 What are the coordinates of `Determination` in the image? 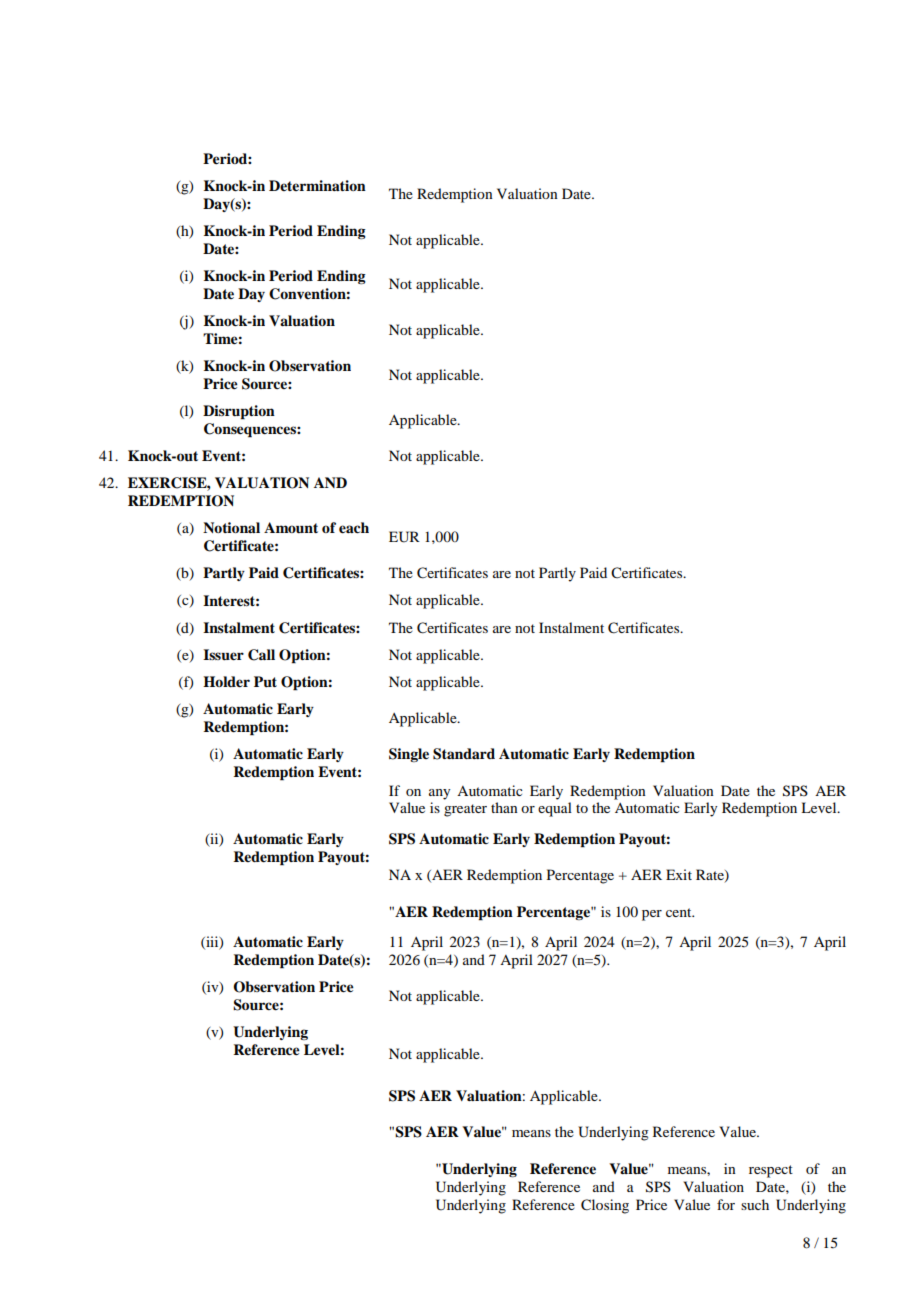 It's located at (317, 185).
